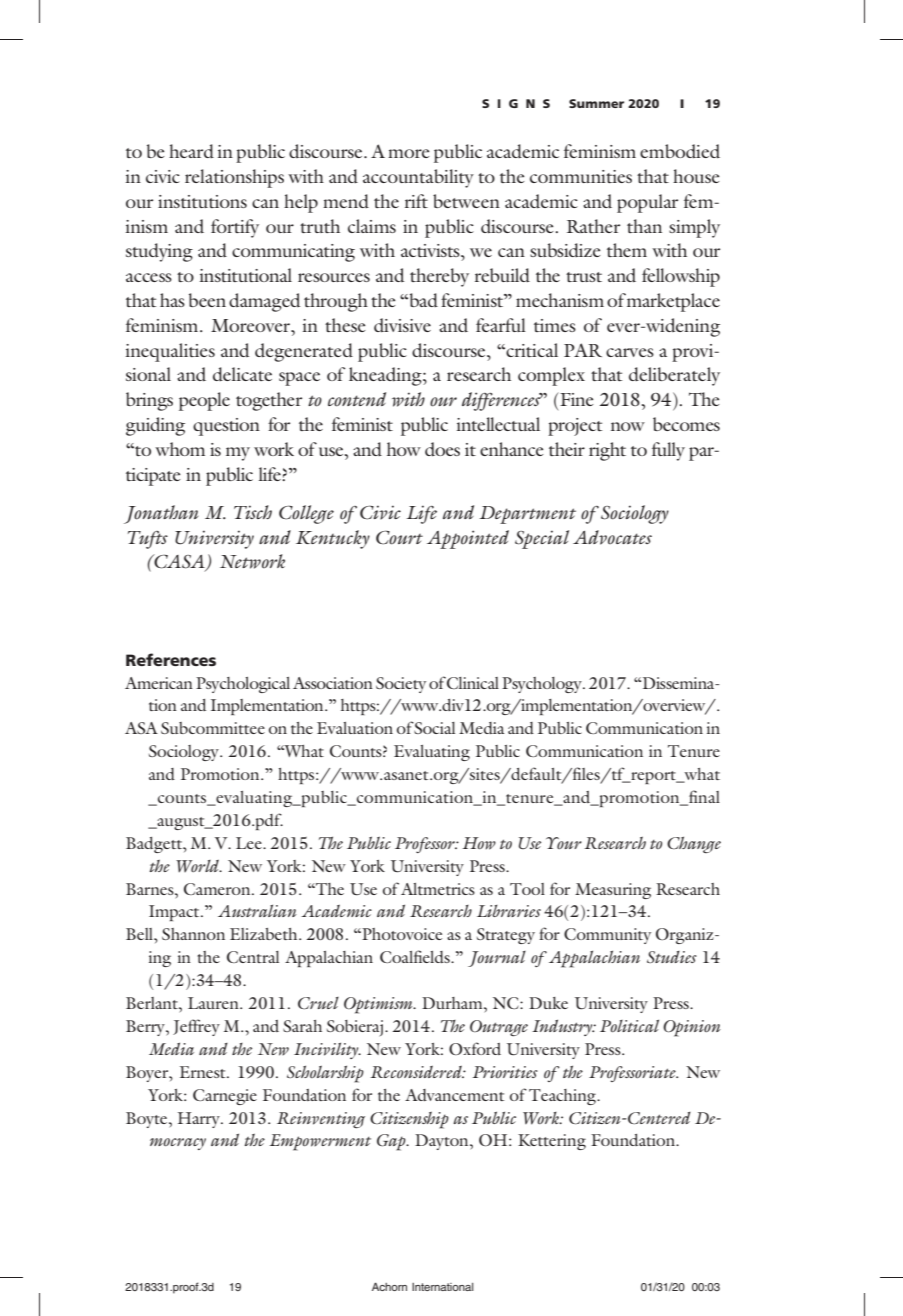  Describe the element at coordinates (204, 401) in the document. I see `people` at that location.
